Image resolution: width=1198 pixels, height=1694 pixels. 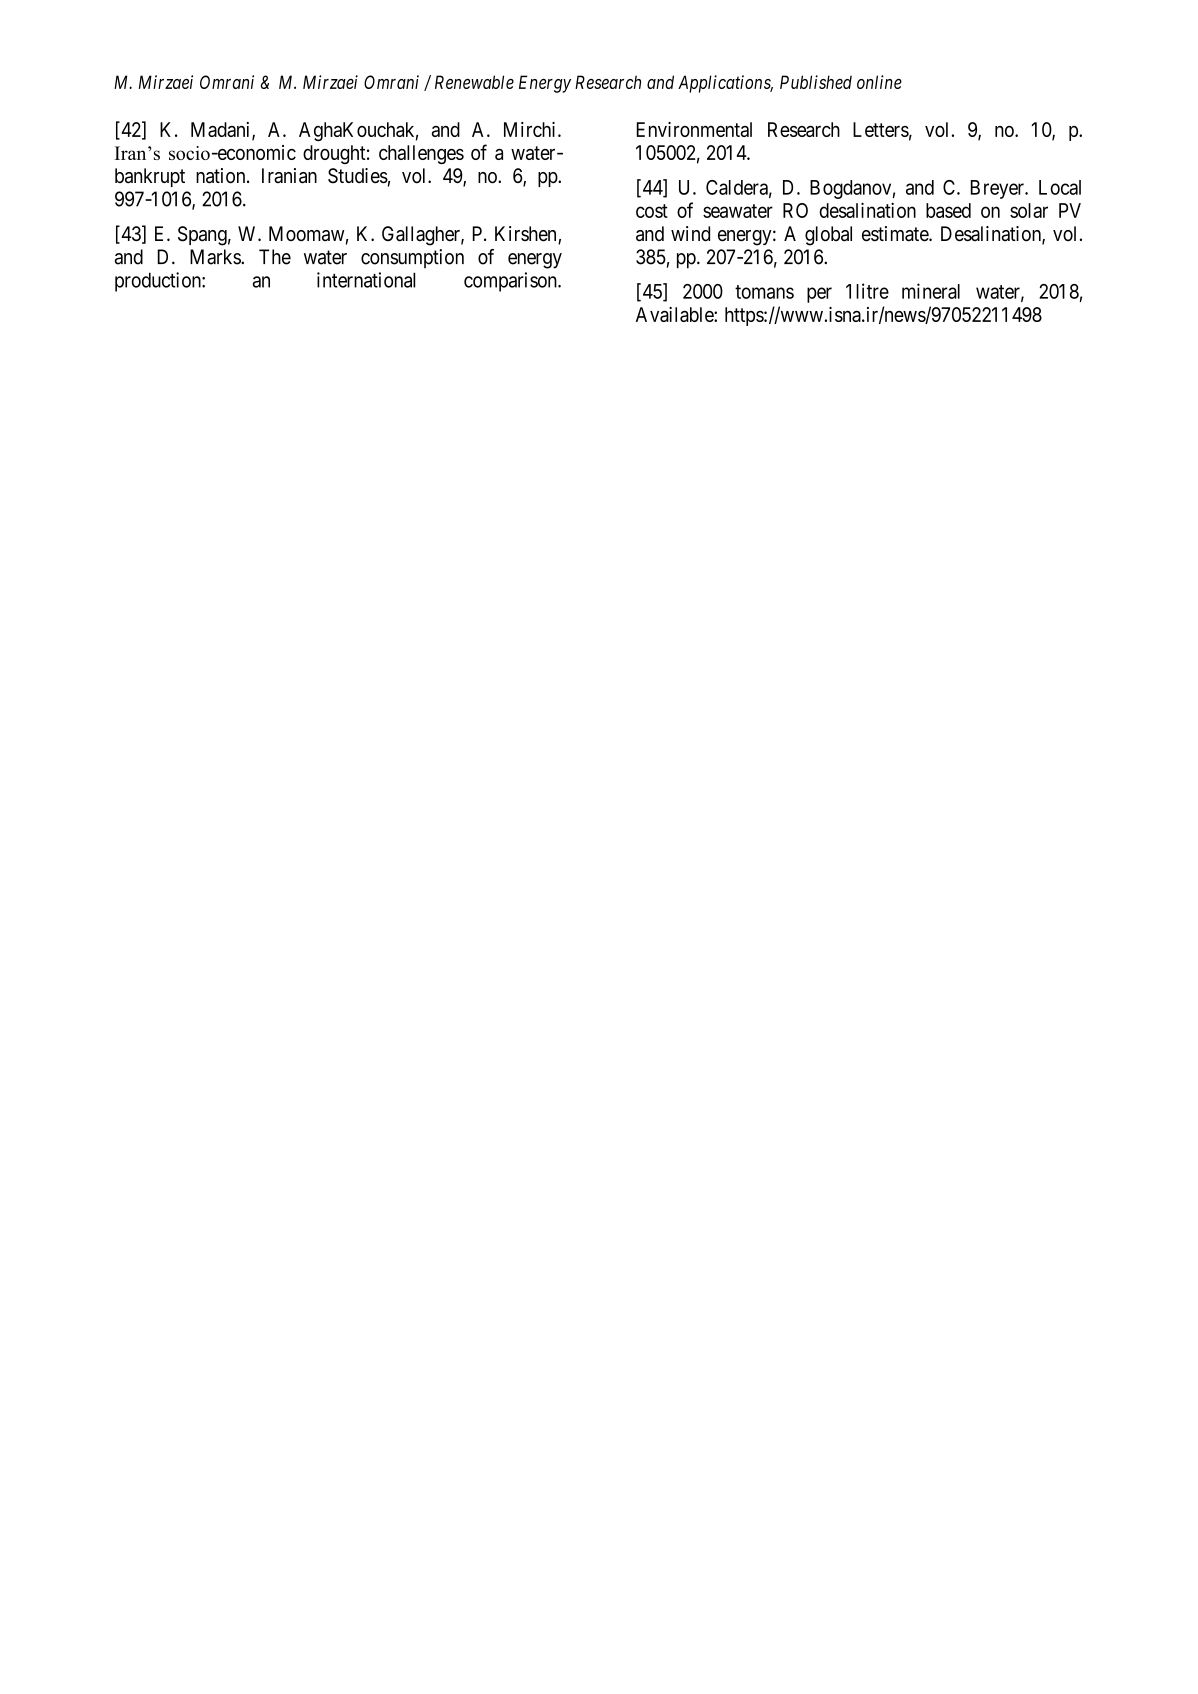 I want to click on mineral, so click(x=931, y=291).
